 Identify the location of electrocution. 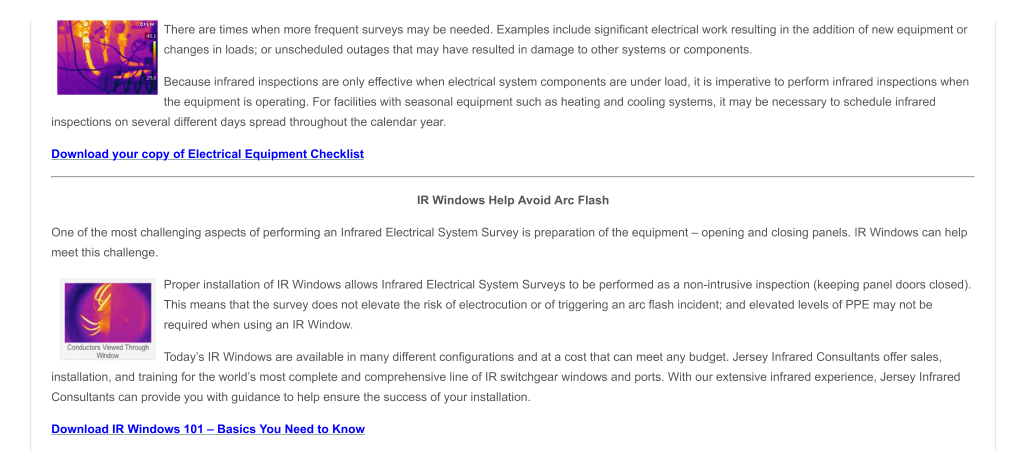
(493, 304).
